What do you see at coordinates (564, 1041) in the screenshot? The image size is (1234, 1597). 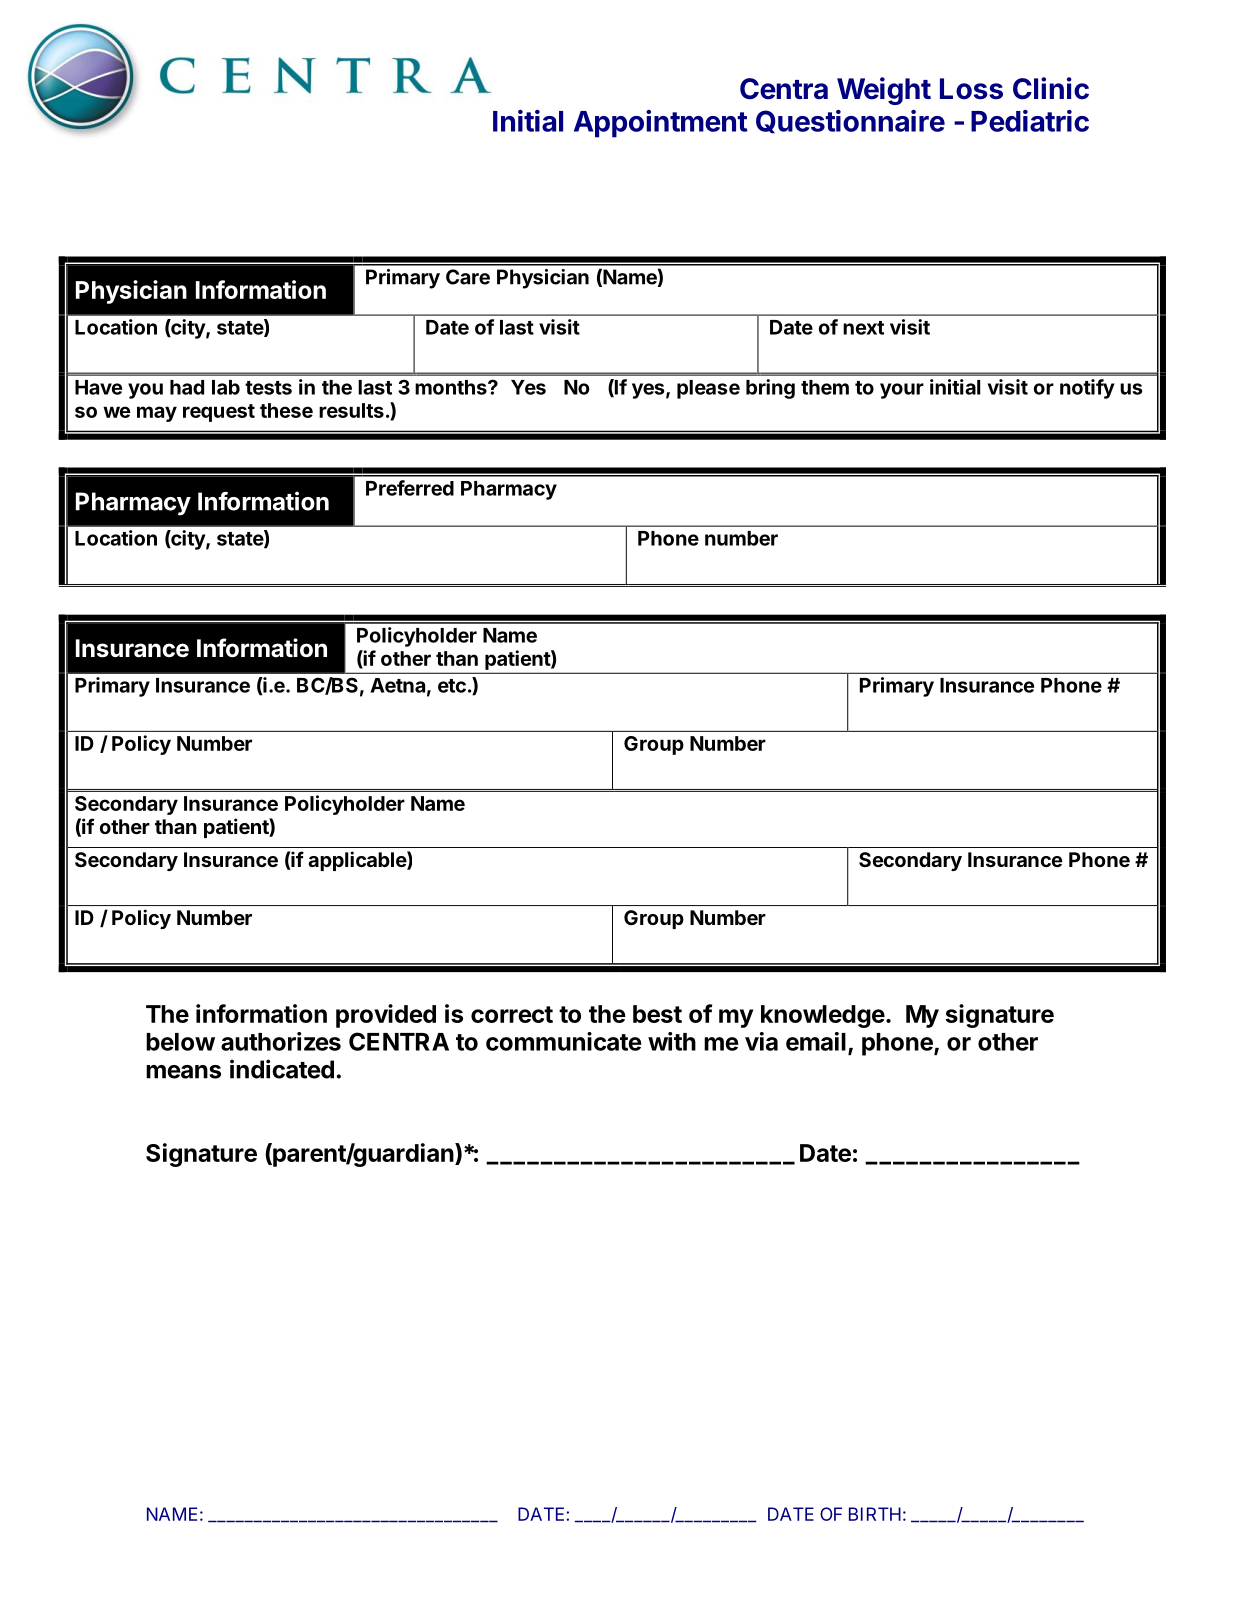 I see `communicate` at bounding box center [564, 1041].
